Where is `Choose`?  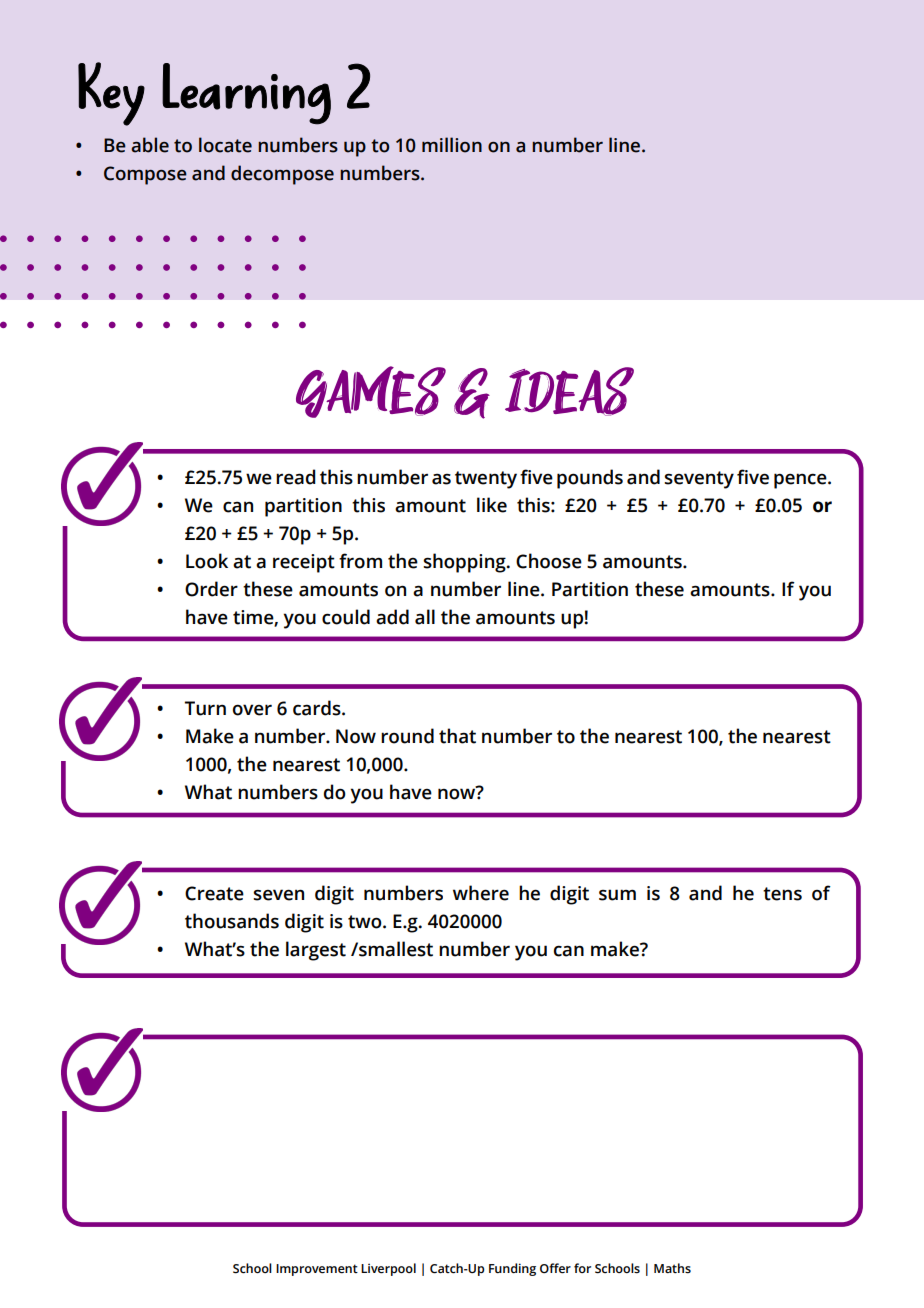 Choose is located at coordinates (549, 561).
